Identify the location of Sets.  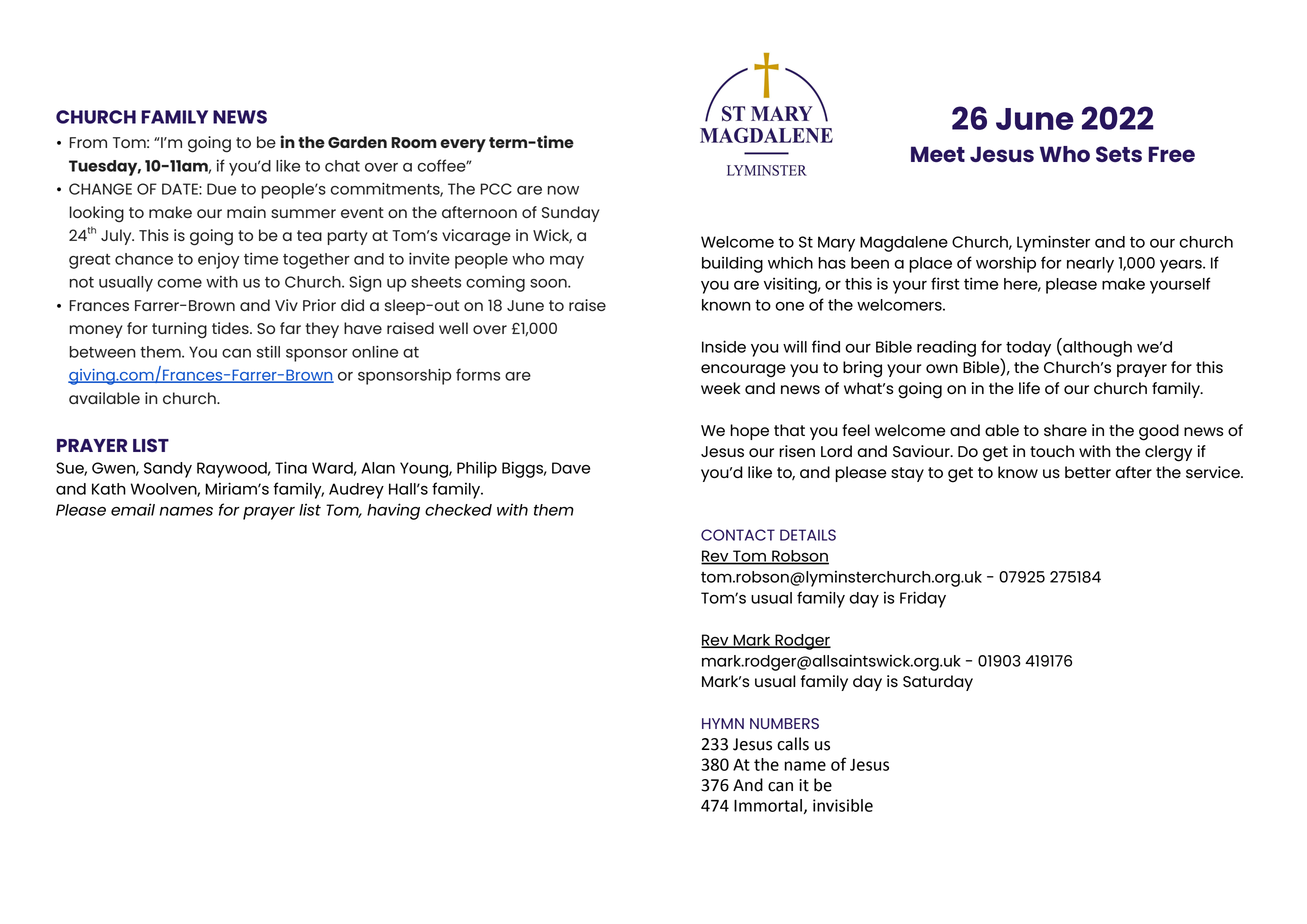
(1119, 154).
